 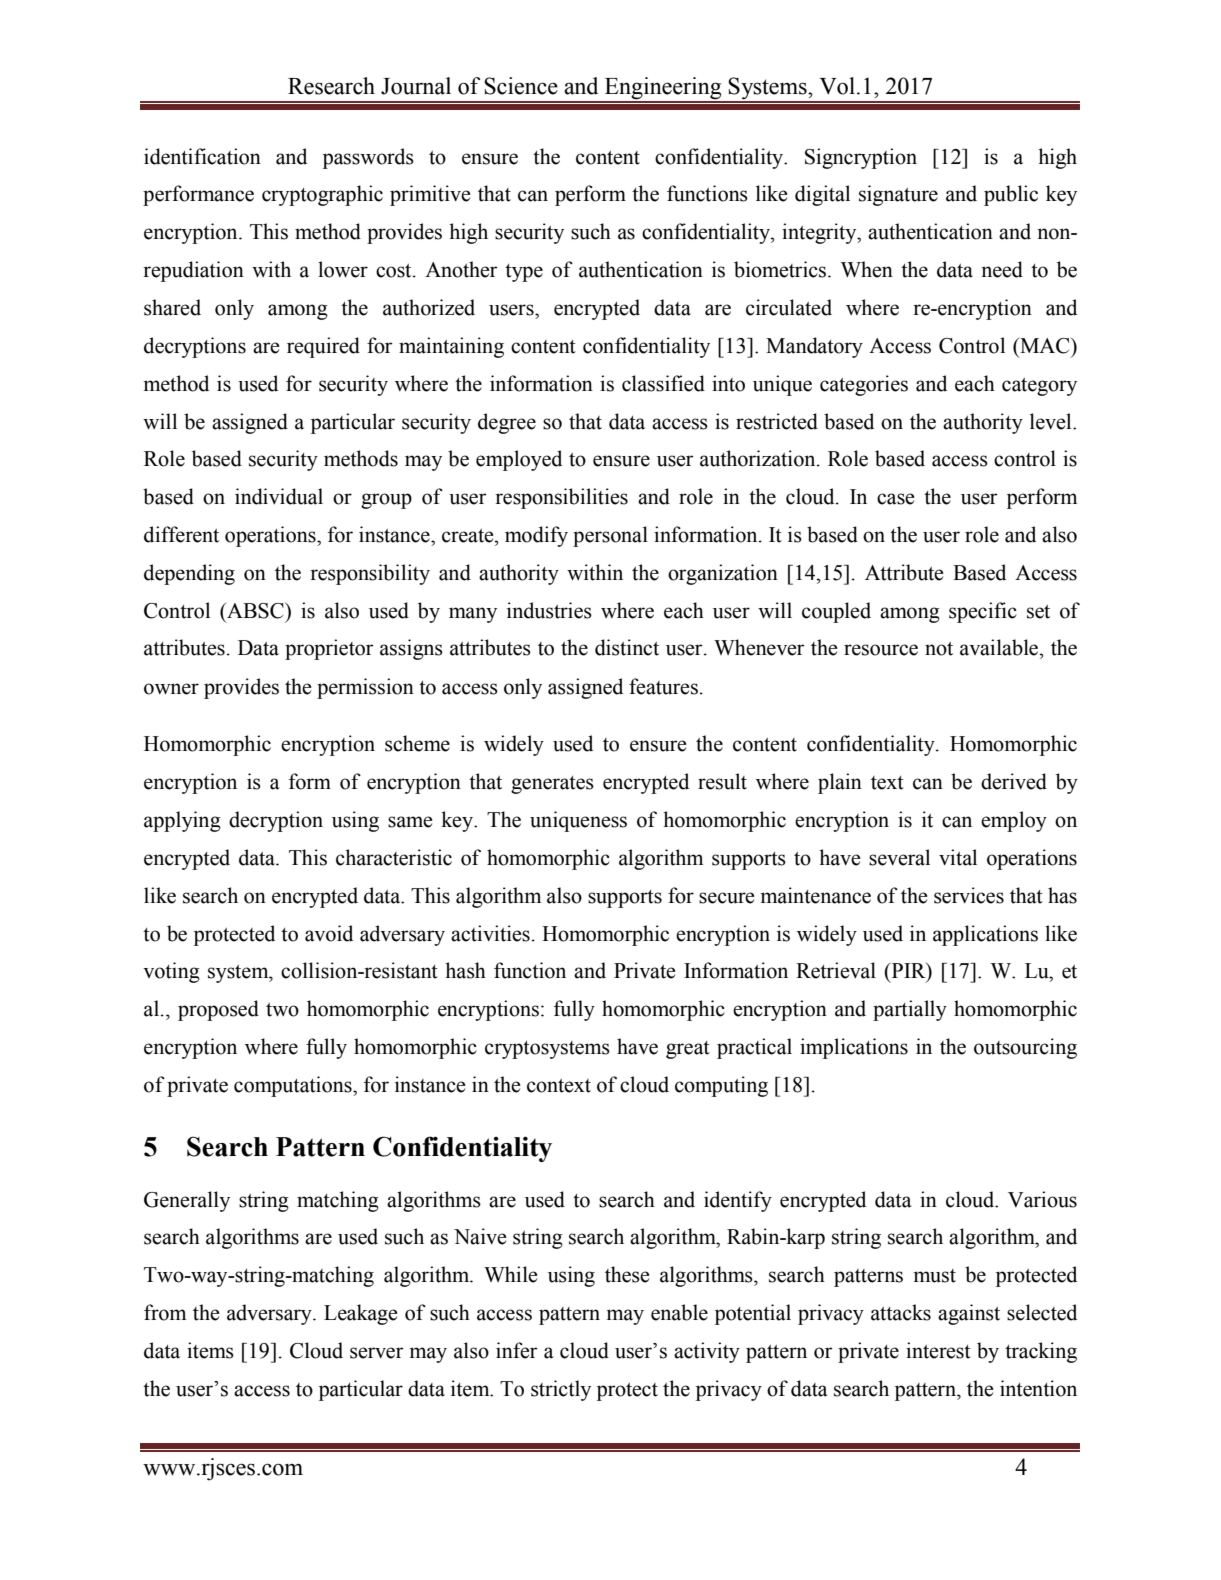 What do you see at coordinates (898, 195) in the screenshot?
I see `signature` at bounding box center [898, 195].
